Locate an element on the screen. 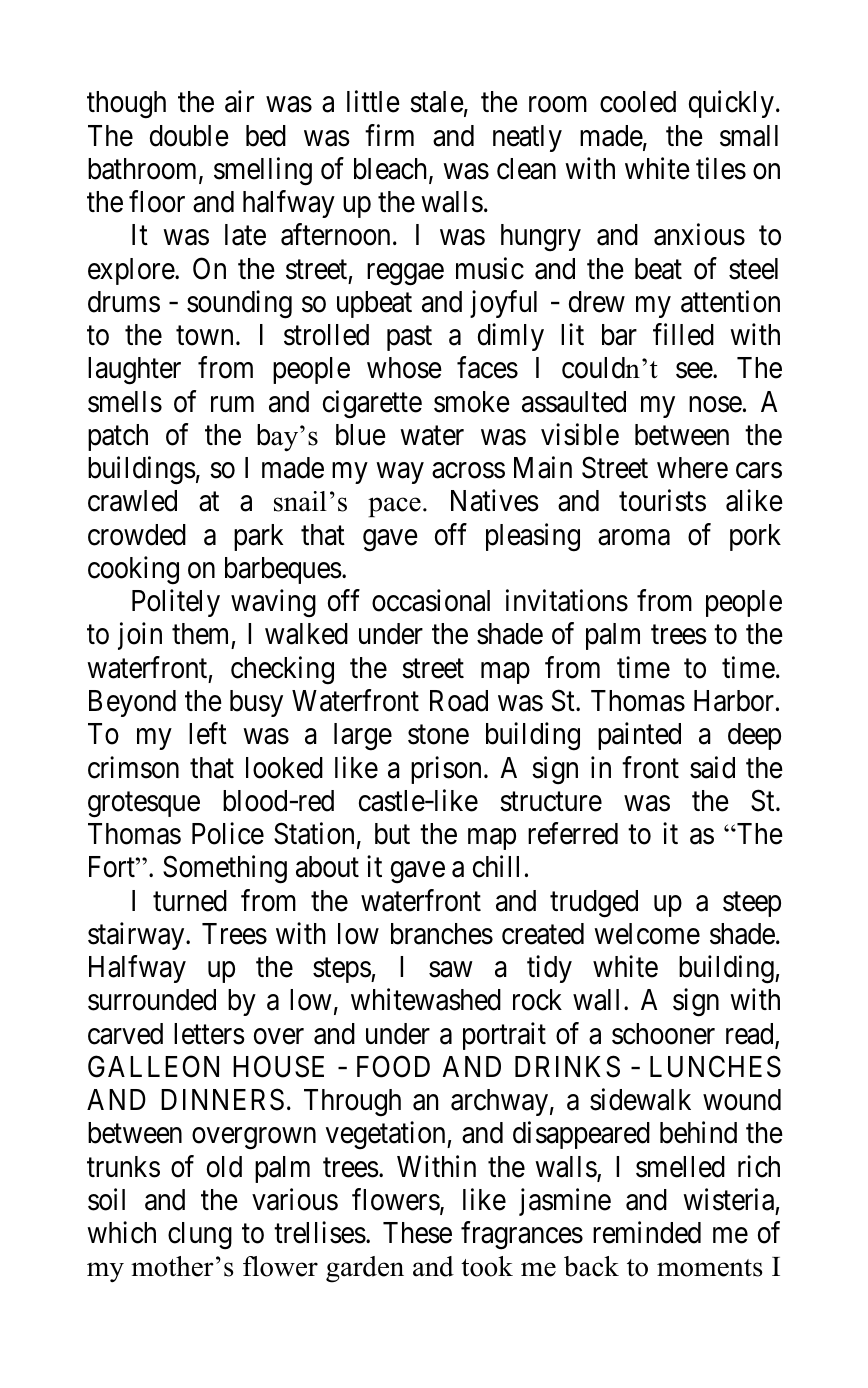  Beyond is located at coordinates (132, 703).
